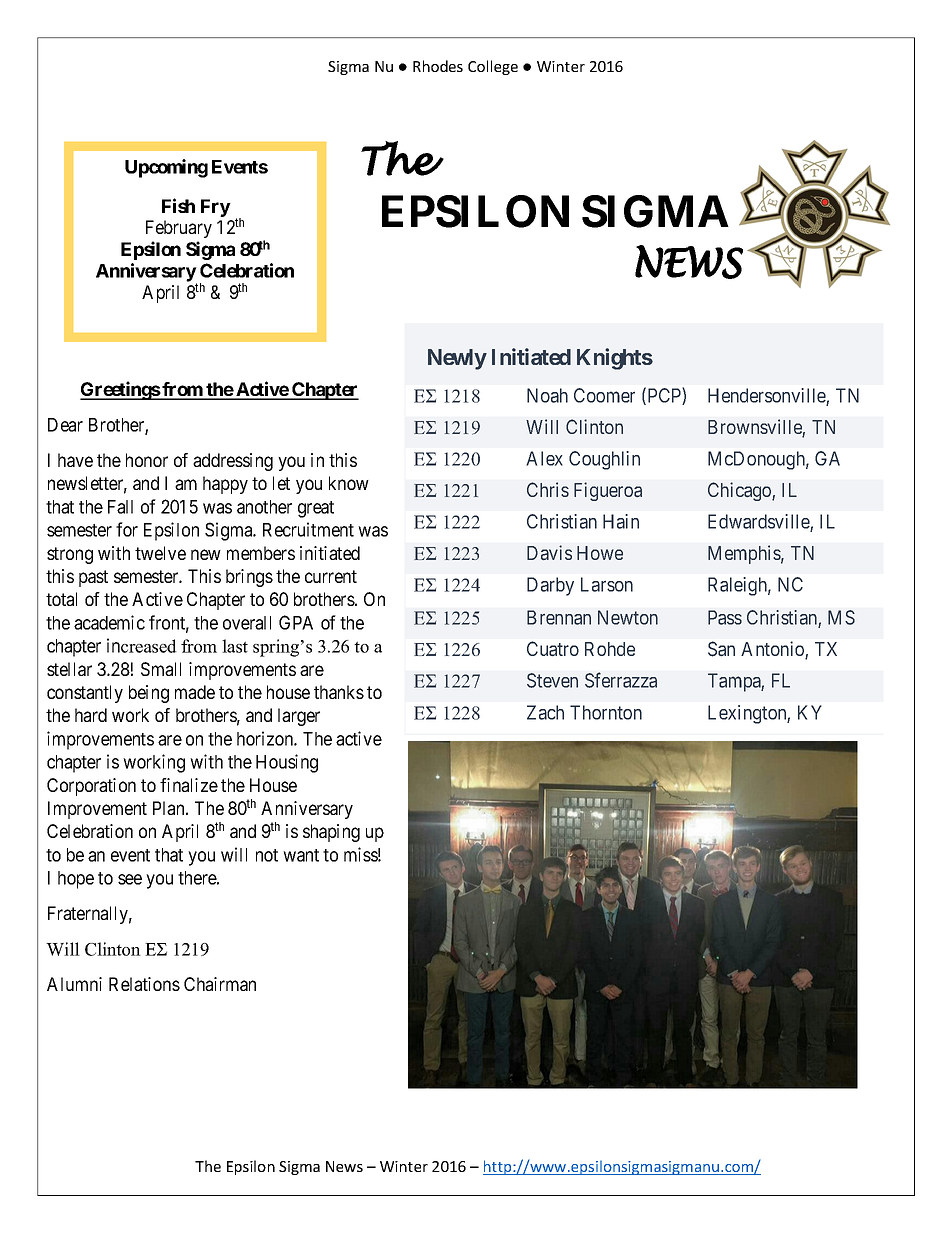 The image size is (952, 1233). Describe the element at coordinates (604, 460) in the screenshot. I see `Coughlin` at that location.
